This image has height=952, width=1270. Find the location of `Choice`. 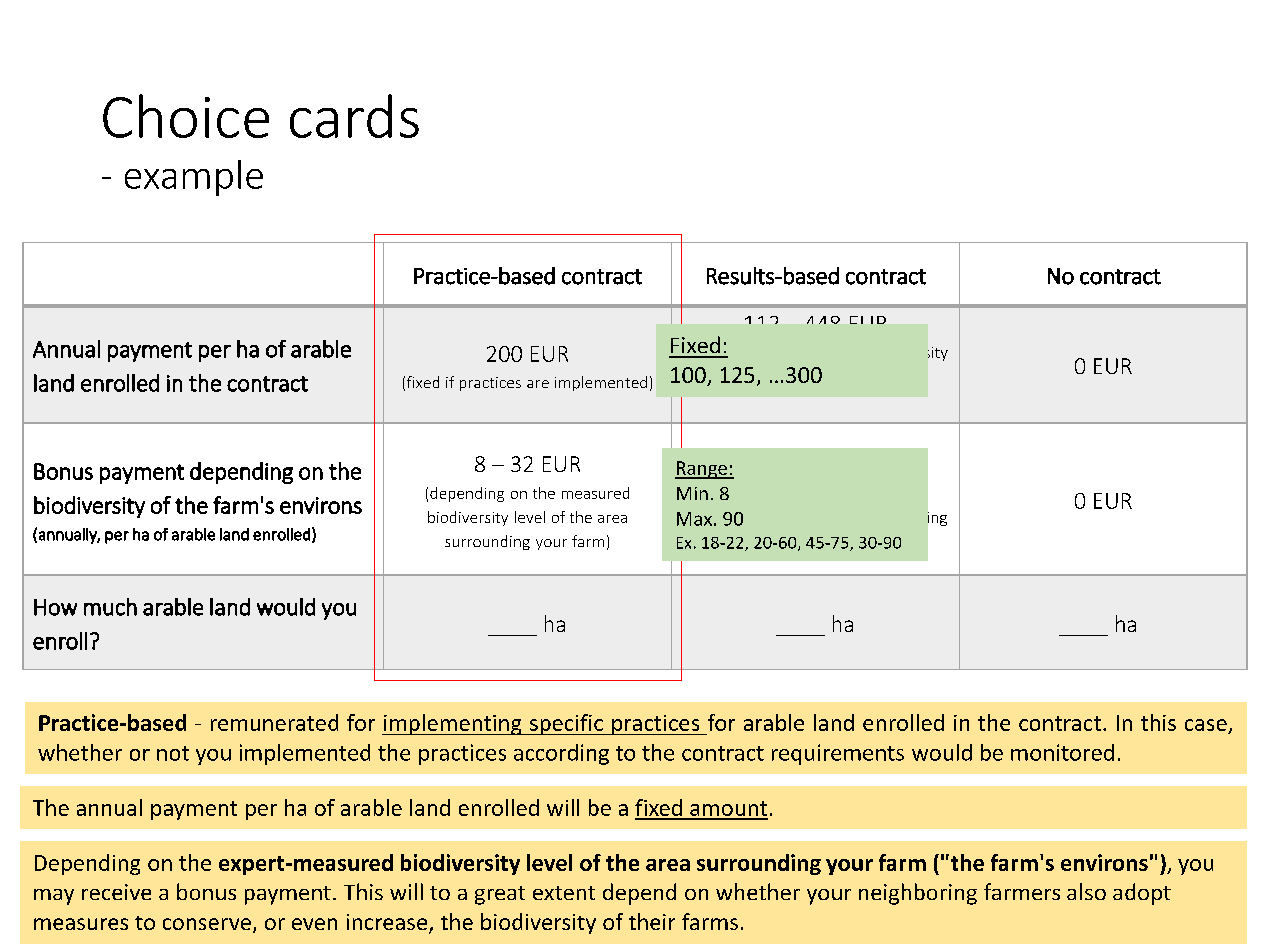

Choice is located at coordinates (186, 116).
